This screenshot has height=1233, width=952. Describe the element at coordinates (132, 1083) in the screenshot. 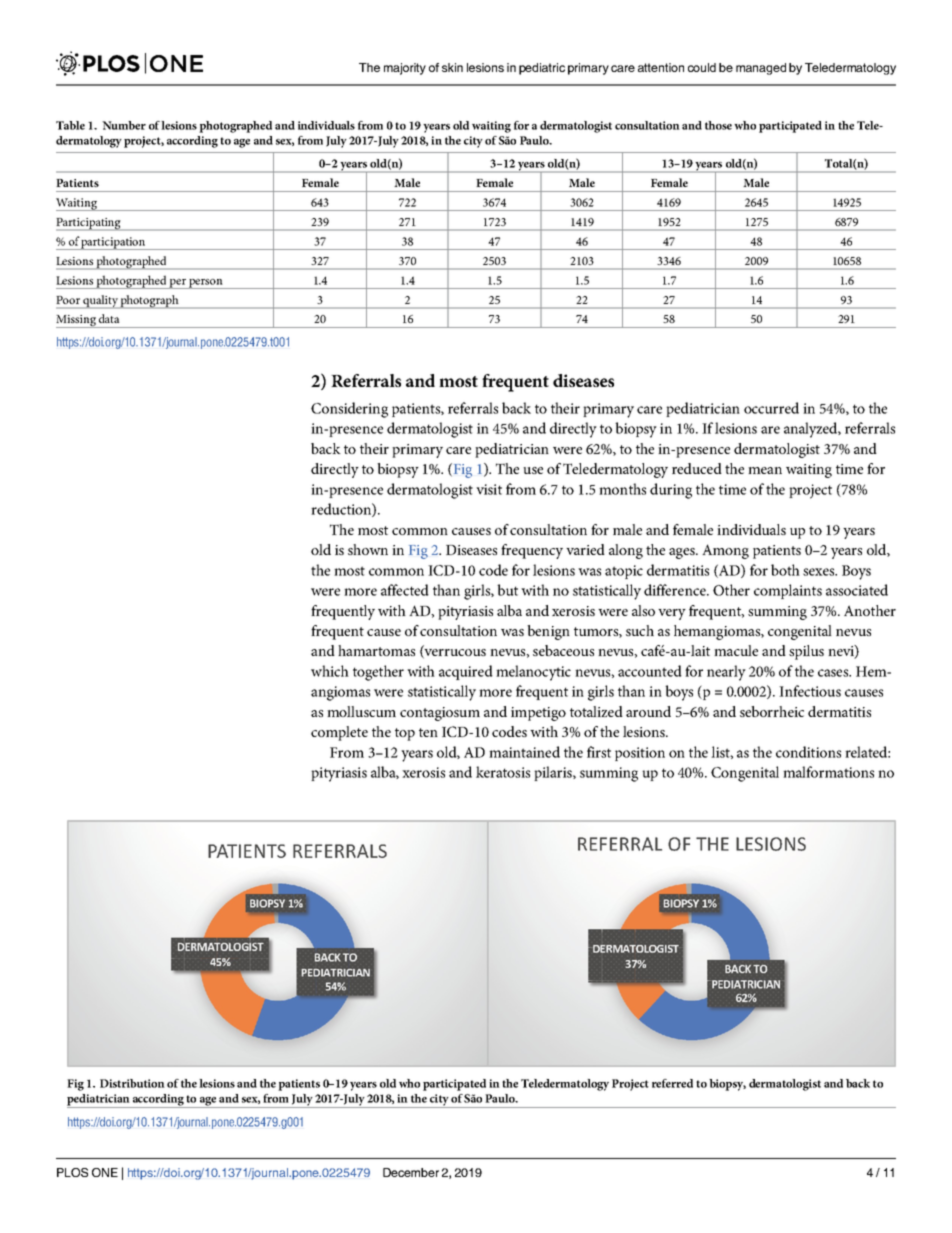

I see `Distribution` at that location.
